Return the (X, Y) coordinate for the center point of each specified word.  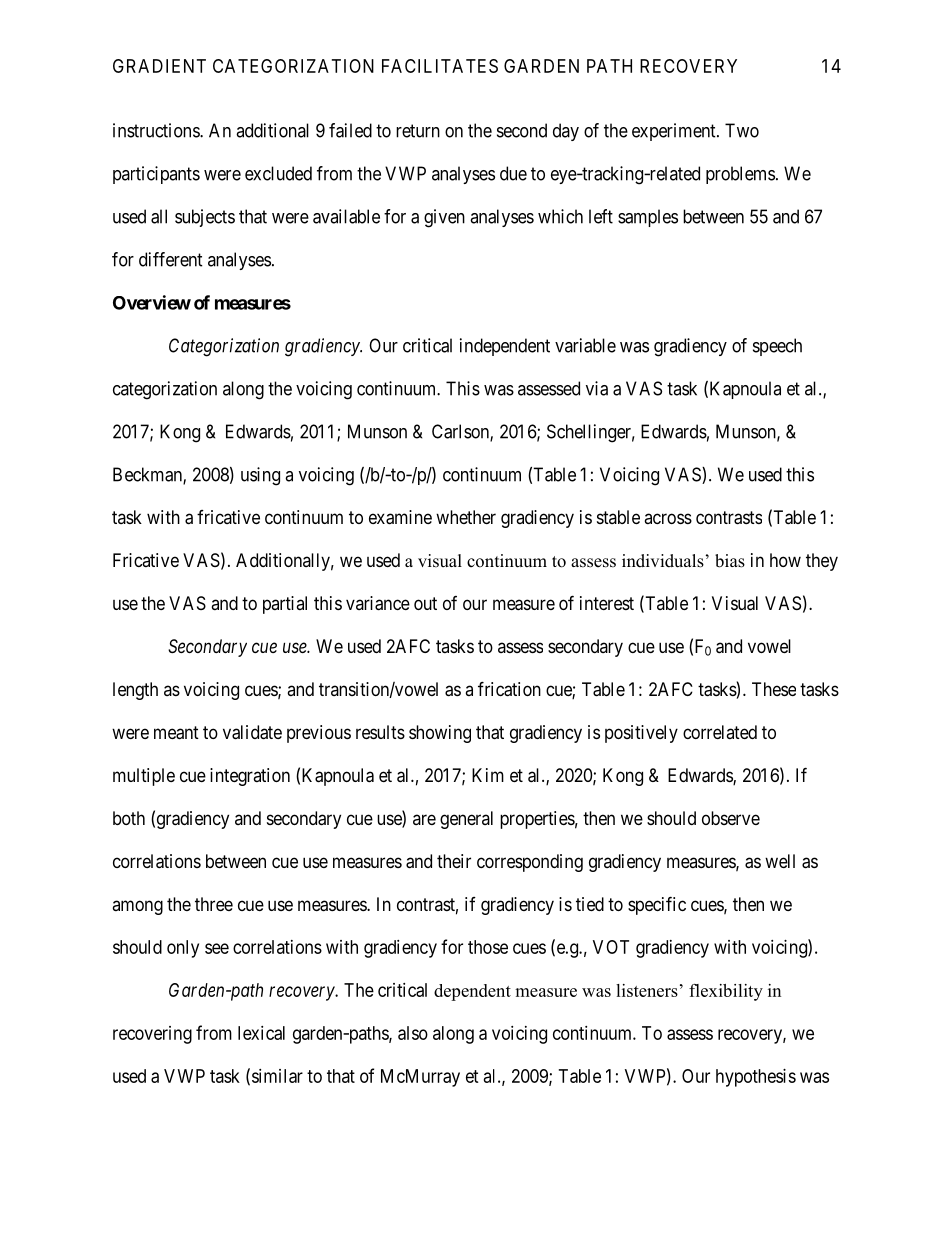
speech (777, 347)
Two (742, 130)
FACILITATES (440, 66)
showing (440, 734)
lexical (261, 1033)
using (260, 476)
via (597, 388)
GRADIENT (159, 66)
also (413, 1033)
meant (176, 733)
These (774, 689)
